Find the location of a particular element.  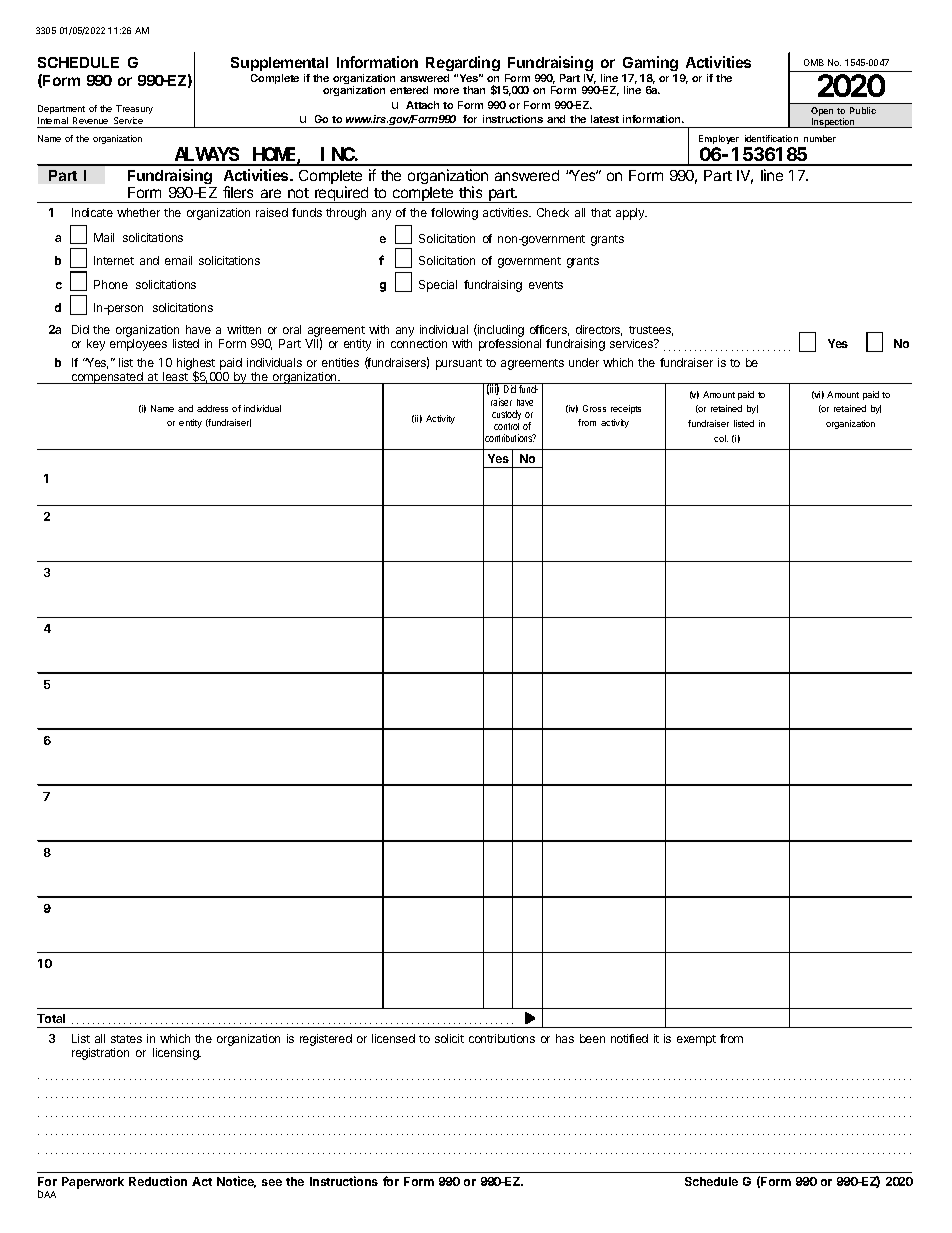

identification is located at coordinates (771, 138).
